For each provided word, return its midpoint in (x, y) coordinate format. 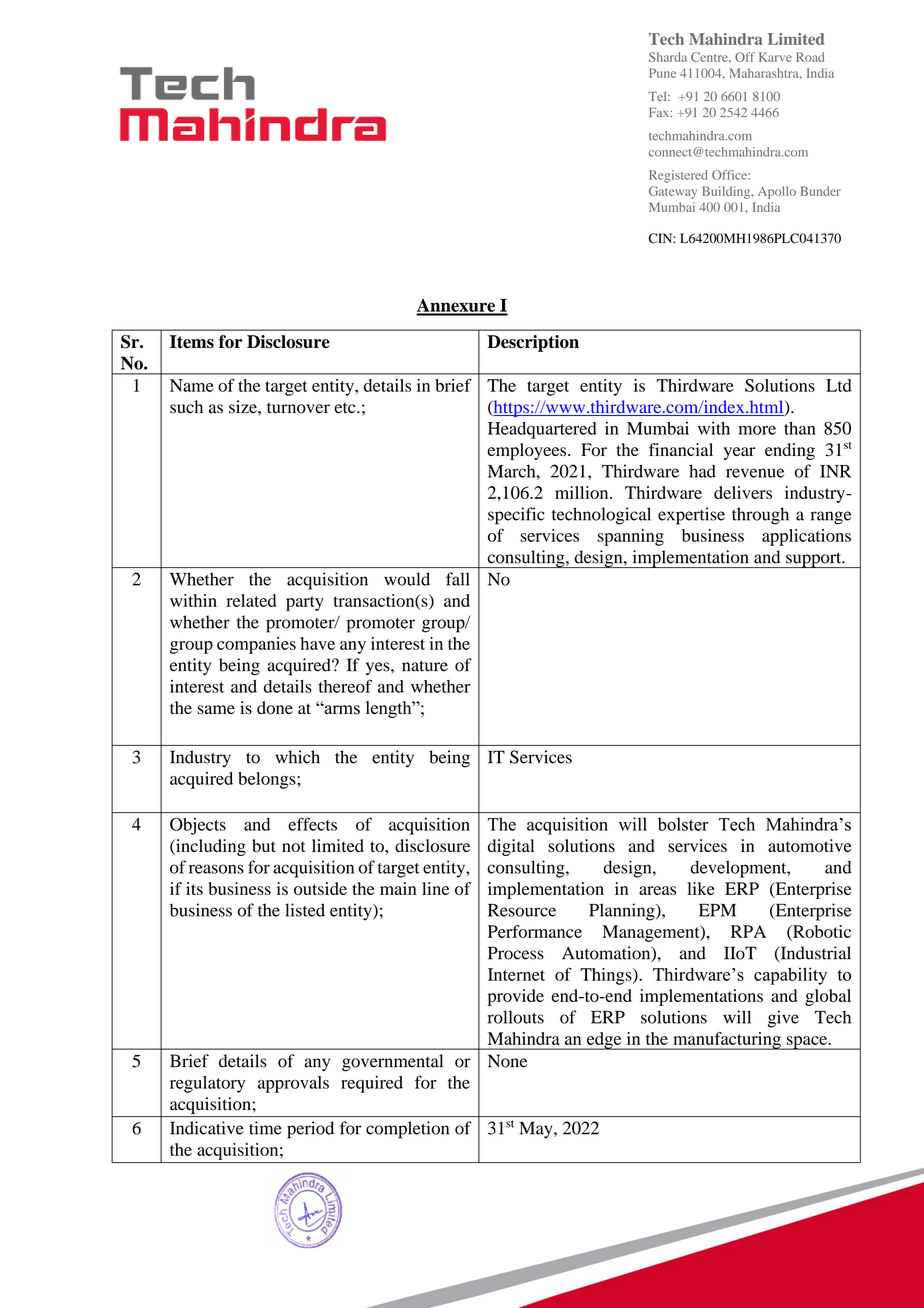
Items (192, 342)
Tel (659, 96)
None (507, 1061)
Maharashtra (765, 73)
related (251, 600)
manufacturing (727, 1041)
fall (458, 579)
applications (806, 537)
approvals (293, 1084)
